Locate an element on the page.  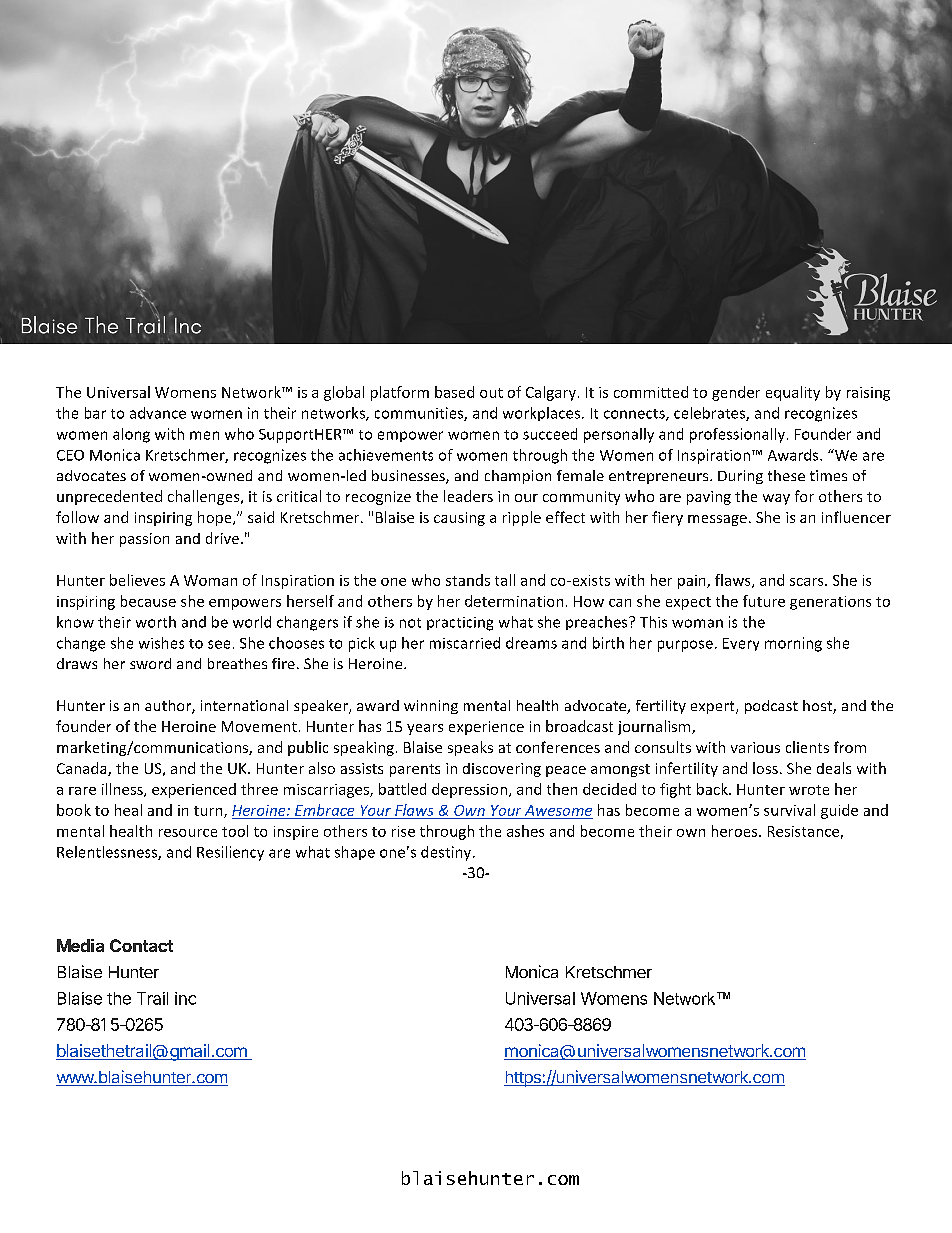
destiny is located at coordinates (447, 853).
